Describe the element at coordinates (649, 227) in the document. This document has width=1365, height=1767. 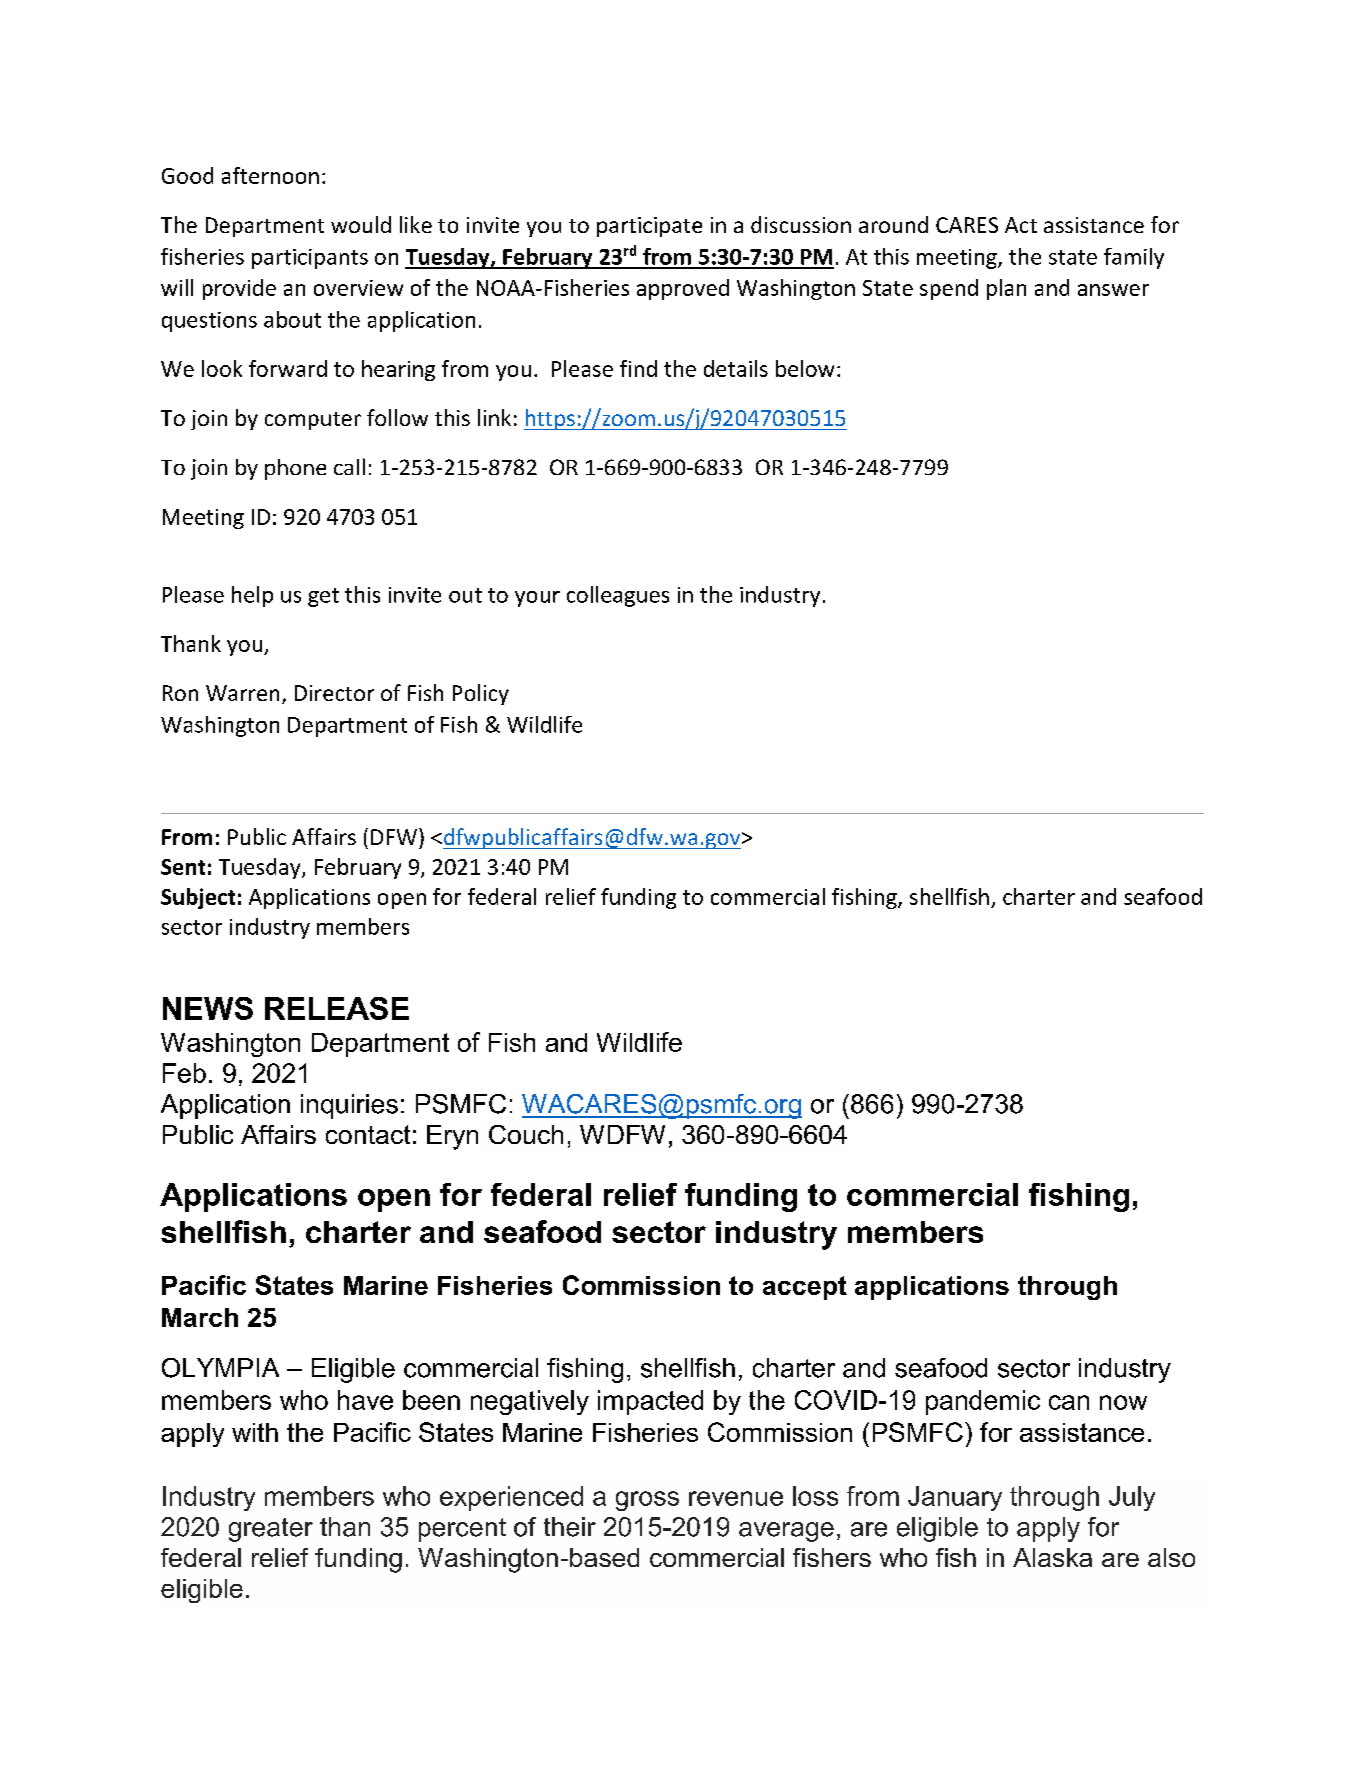
I see `participate` at that location.
